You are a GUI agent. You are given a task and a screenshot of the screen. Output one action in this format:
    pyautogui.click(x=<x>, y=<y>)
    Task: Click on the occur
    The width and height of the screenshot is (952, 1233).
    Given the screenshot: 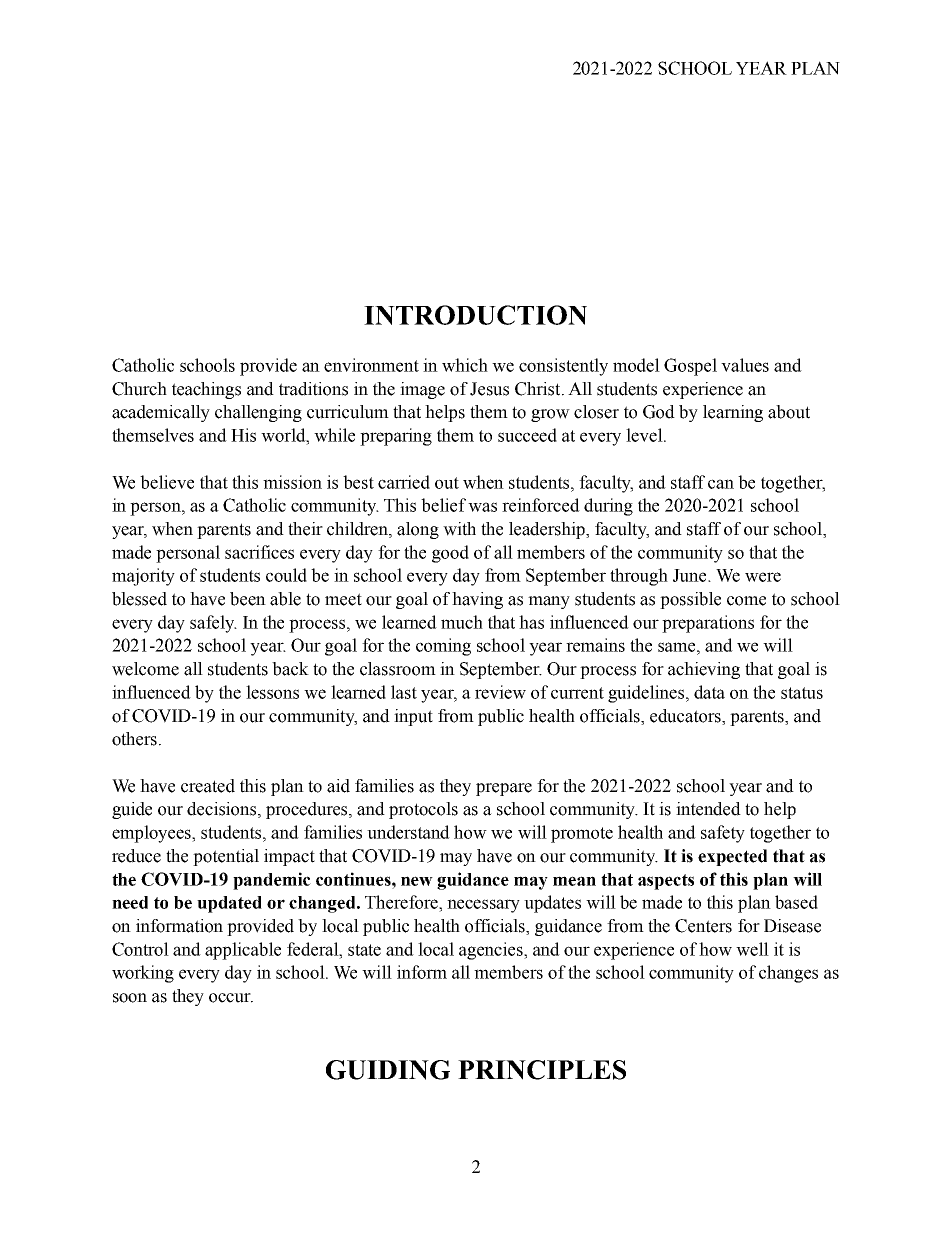 What is the action you would take?
    pyautogui.click(x=231, y=998)
